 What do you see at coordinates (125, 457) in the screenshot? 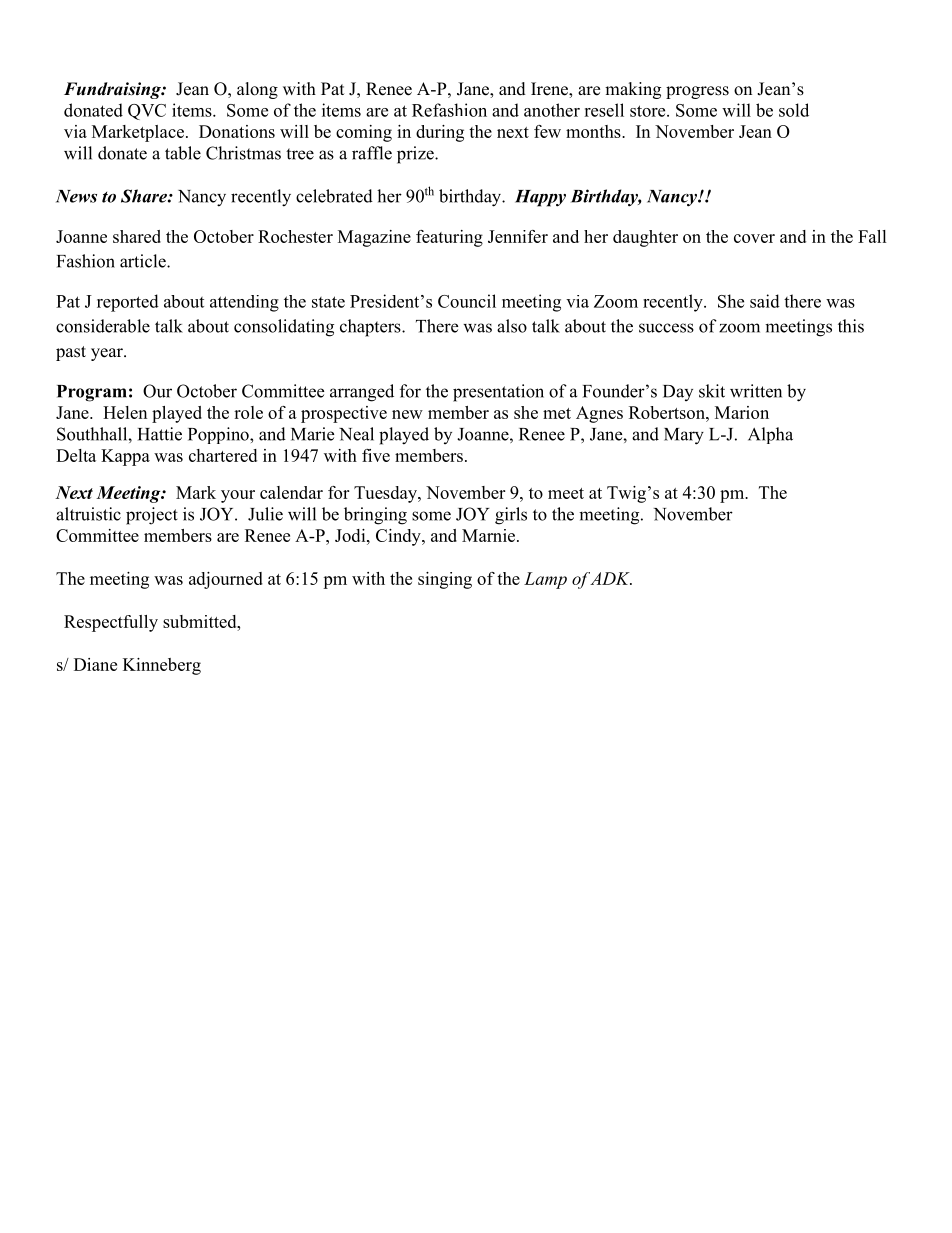
I see `Kappa` at bounding box center [125, 457].
